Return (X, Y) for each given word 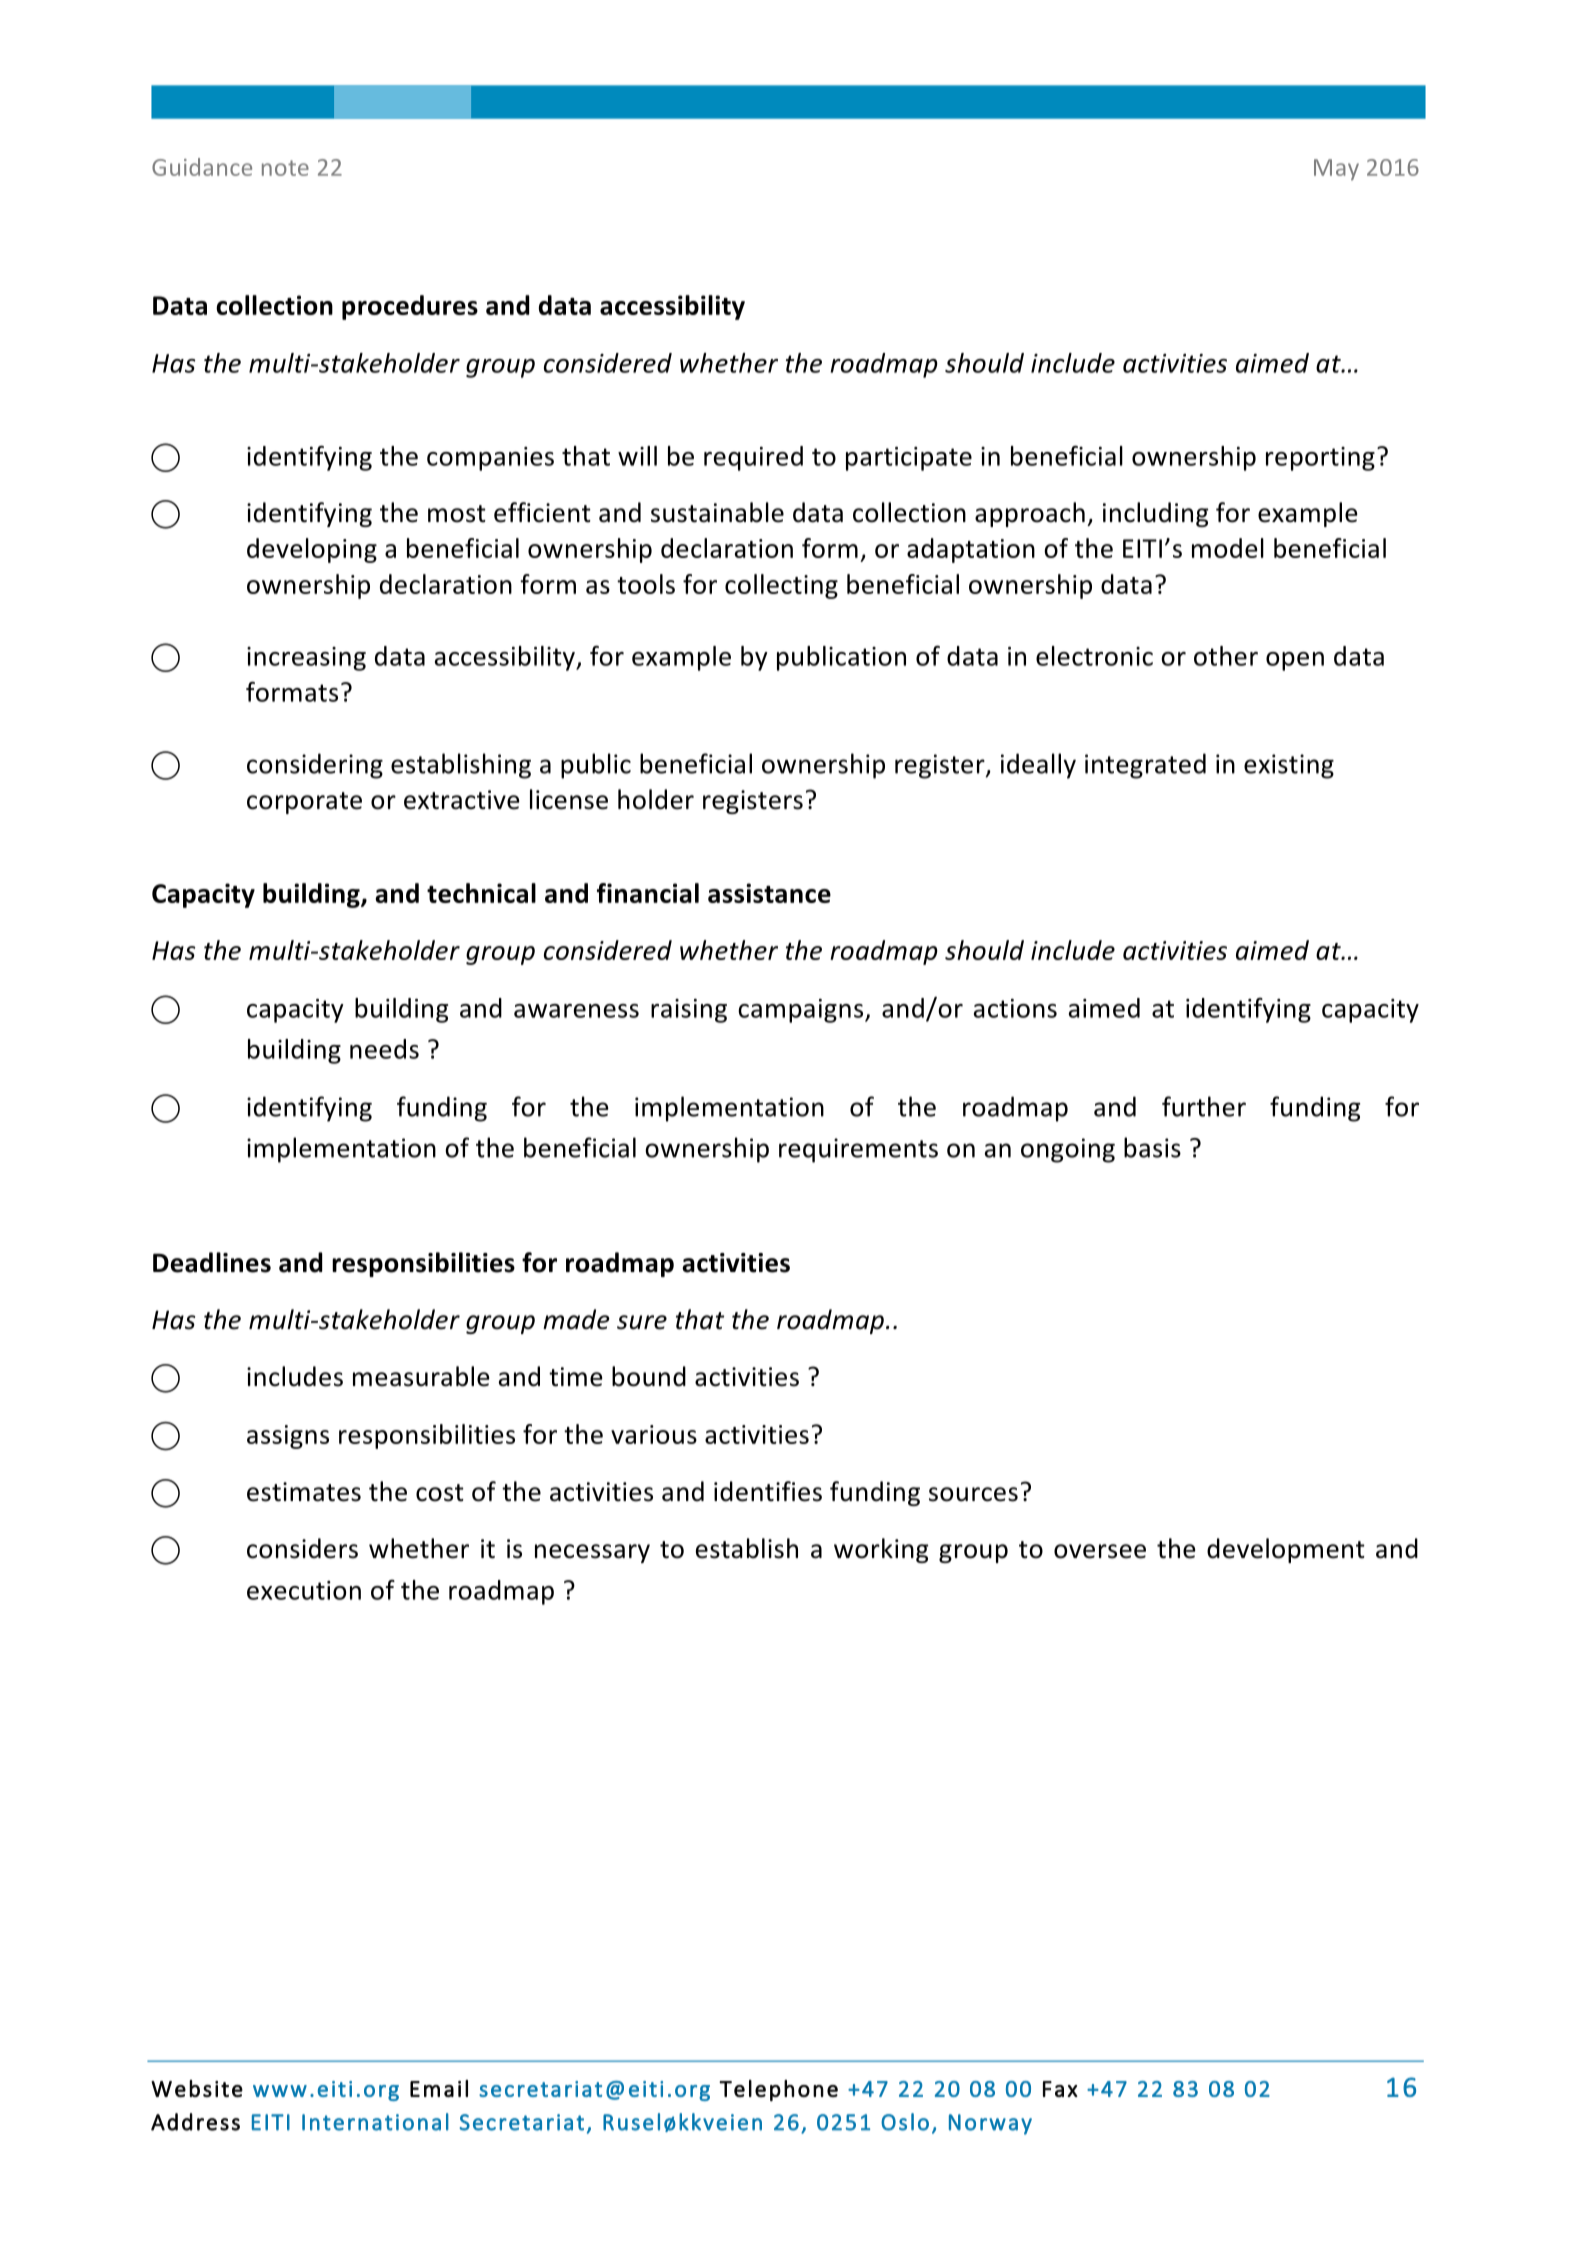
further (1204, 1106)
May (1336, 170)
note (285, 168)
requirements (858, 1150)
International (375, 2122)
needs (384, 1049)
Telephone (778, 2090)
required (753, 458)
